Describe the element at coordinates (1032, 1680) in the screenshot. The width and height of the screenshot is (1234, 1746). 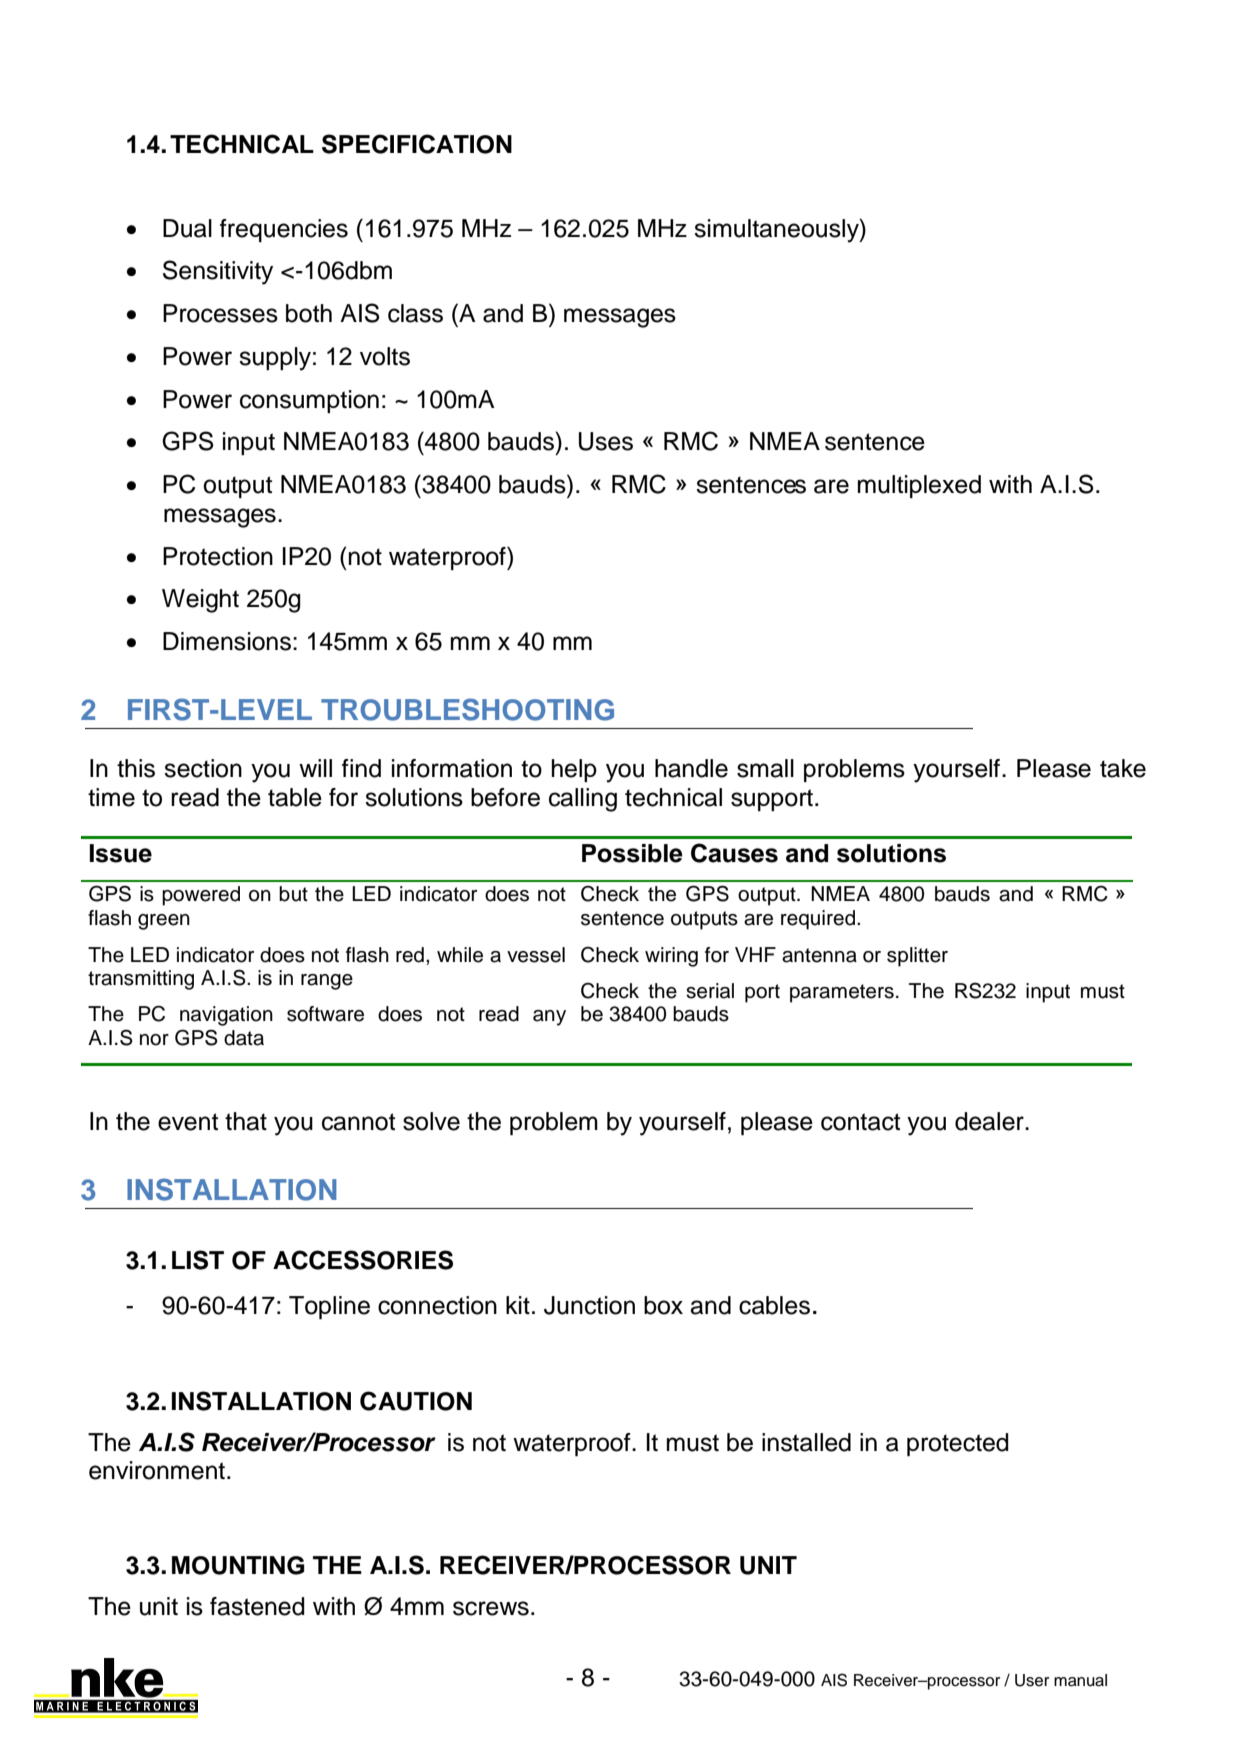
I see `User` at that location.
